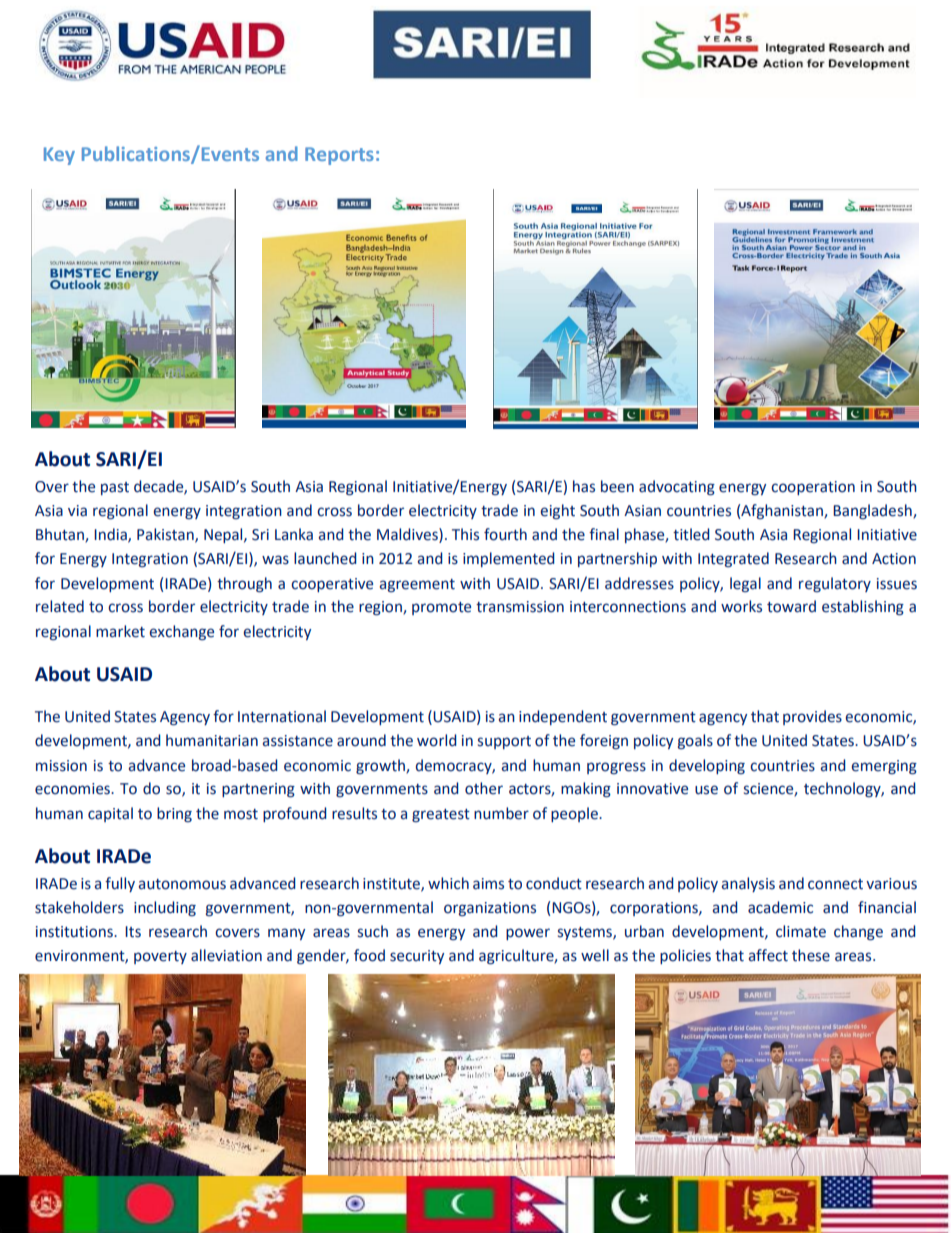  What do you see at coordinates (339, 156) in the screenshot?
I see `Reports` at bounding box center [339, 156].
